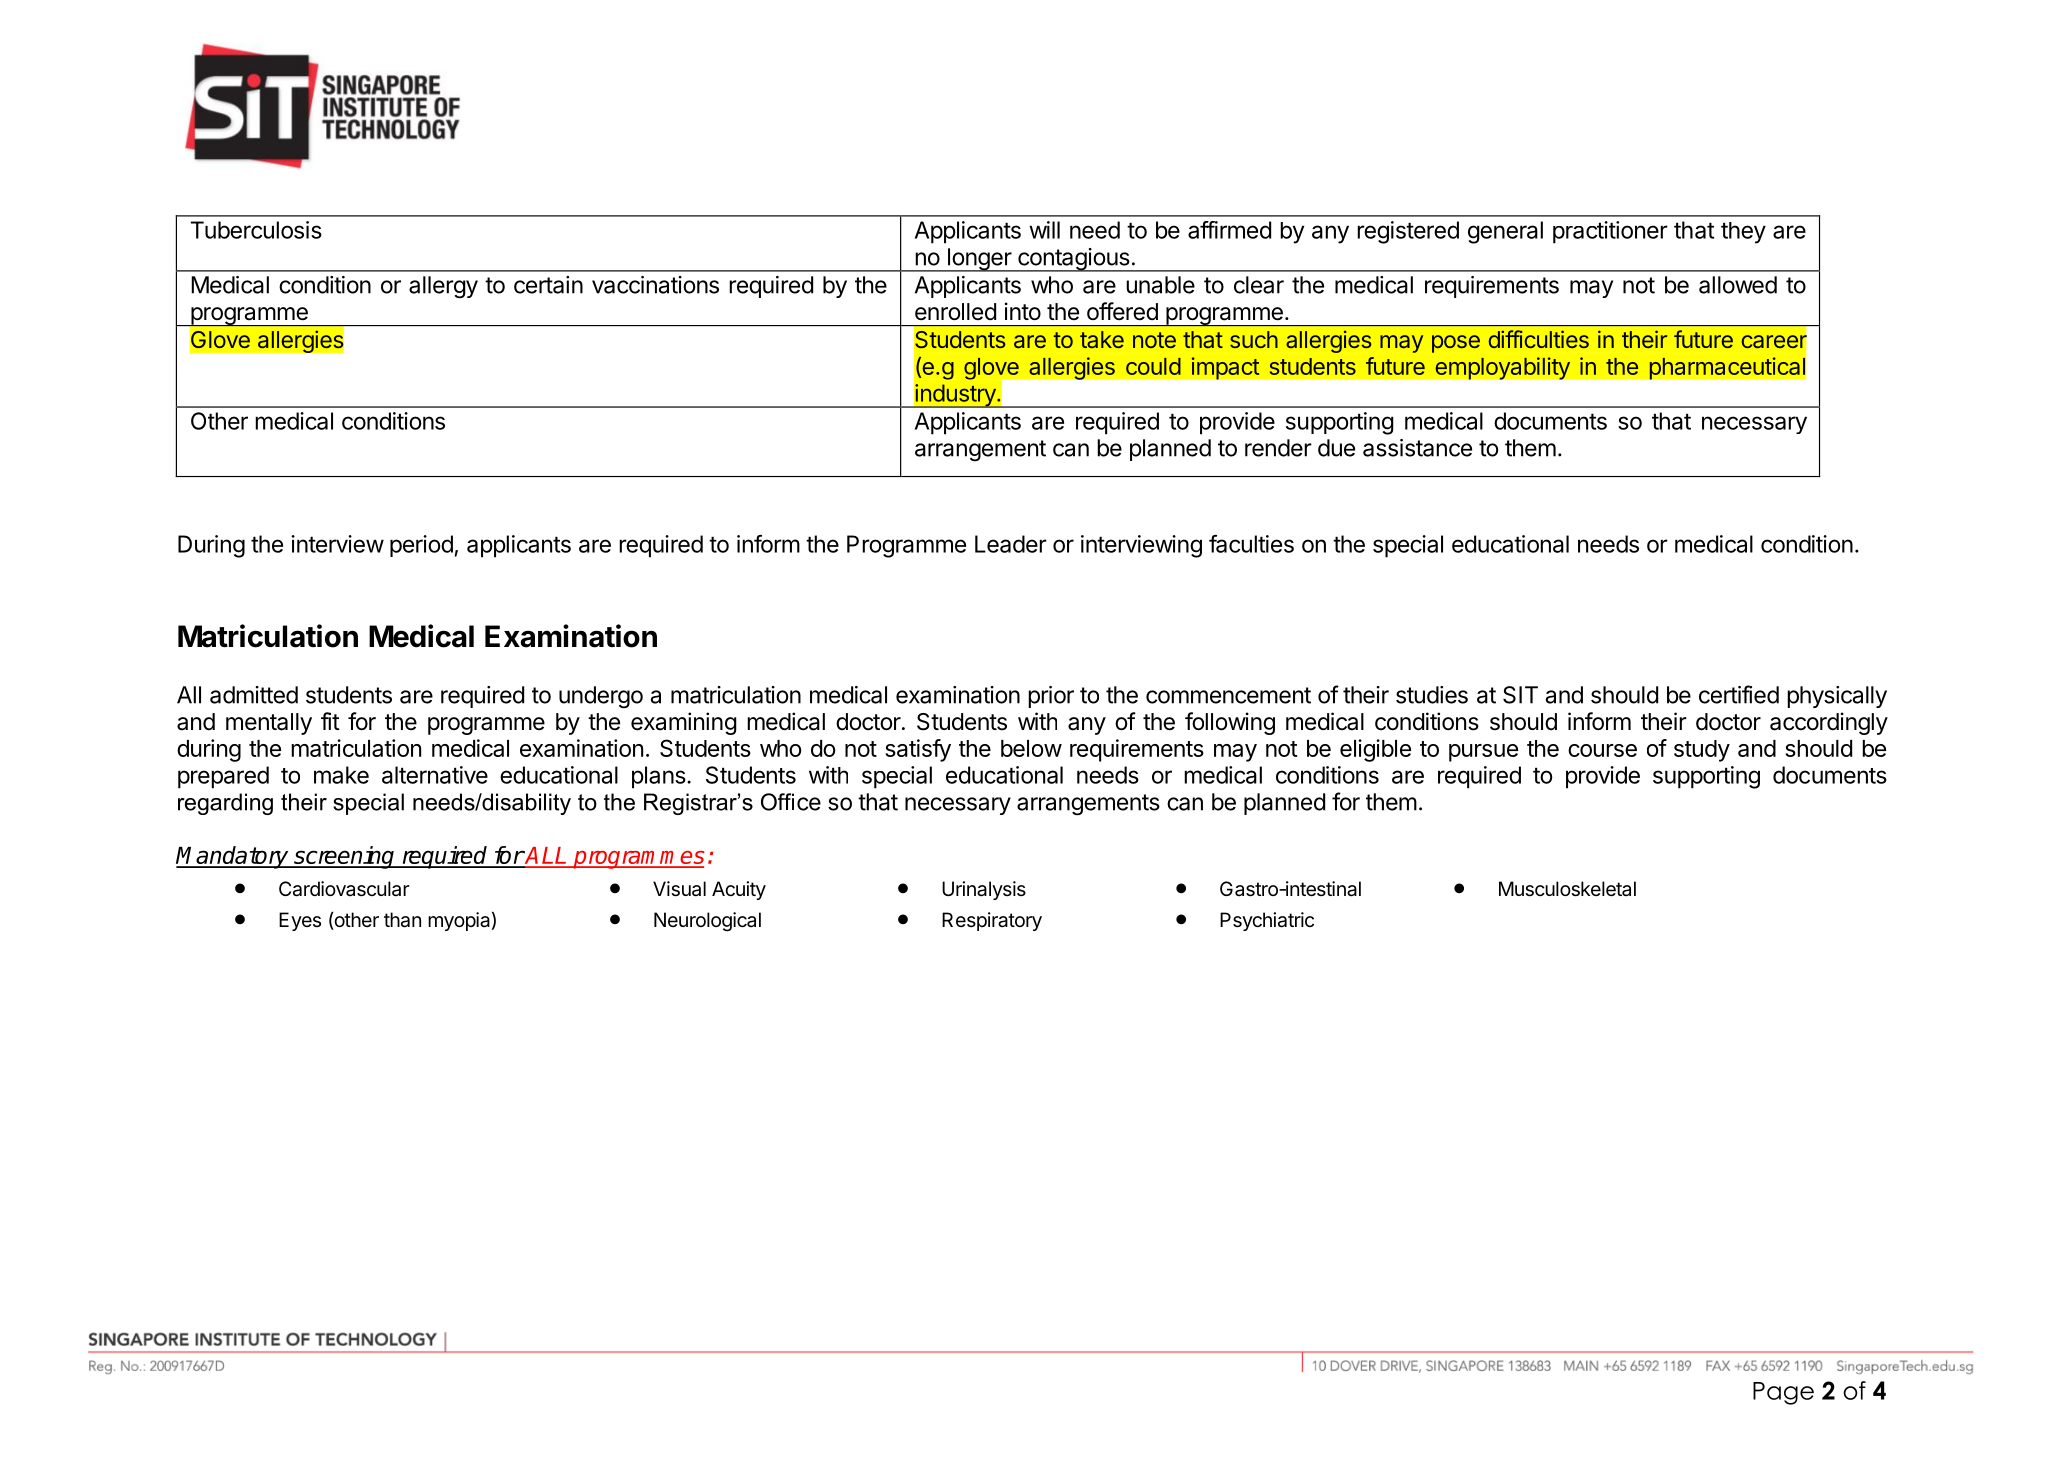  What do you see at coordinates (435, 775) in the screenshot?
I see `alternative` at bounding box center [435, 775].
